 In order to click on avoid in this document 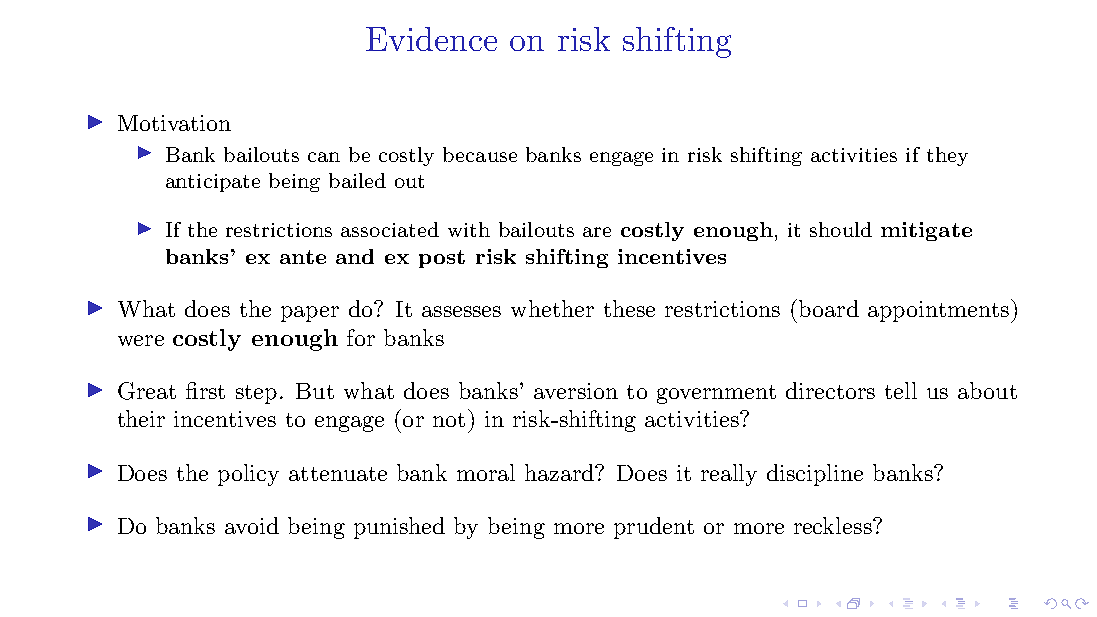, I will do `click(252, 525)`.
